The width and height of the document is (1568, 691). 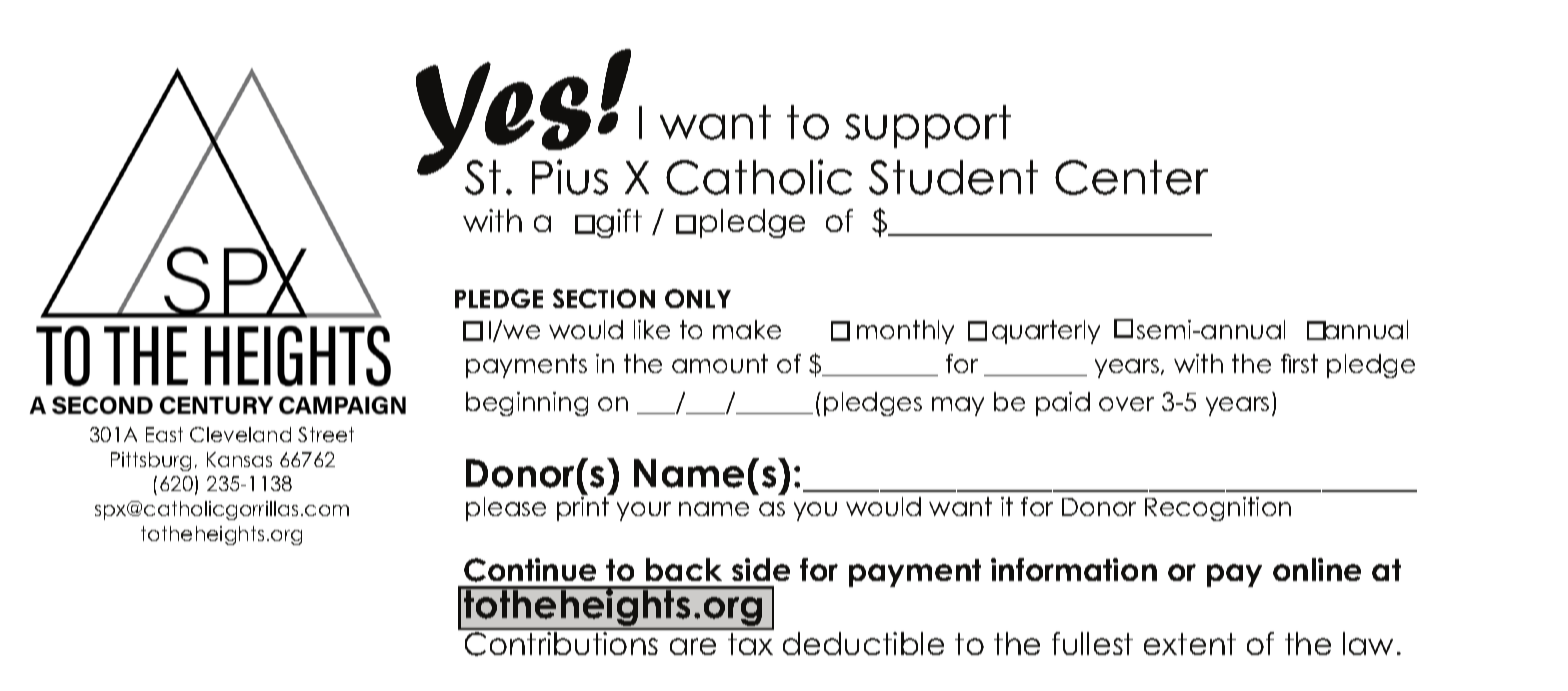 What do you see at coordinates (1218, 509) in the document?
I see `Recognition` at bounding box center [1218, 509].
